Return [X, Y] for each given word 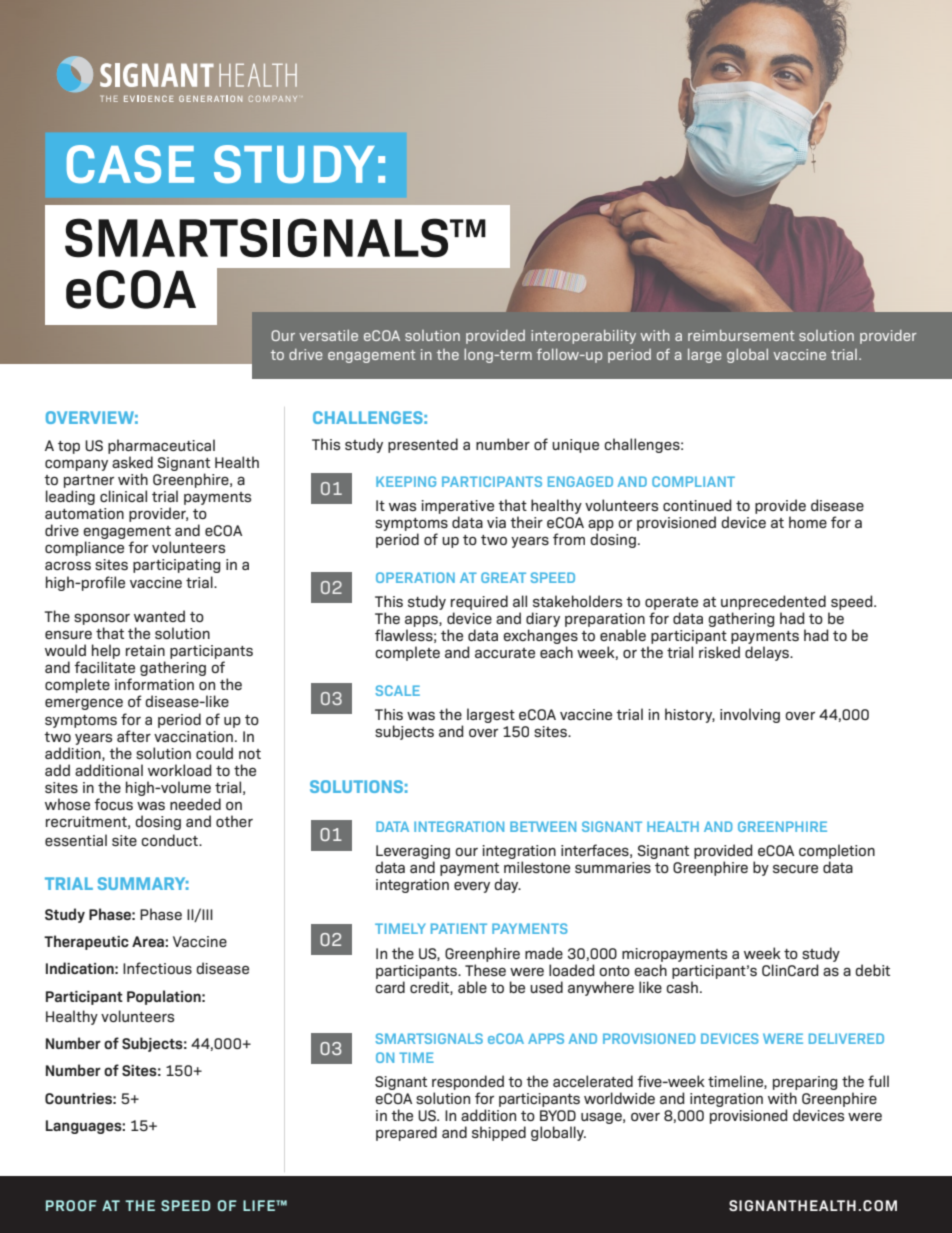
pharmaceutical [161, 446]
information [154, 684]
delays [768, 653]
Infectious [157, 968]
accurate [505, 653]
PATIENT [459, 928]
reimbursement [741, 335]
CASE [130, 164]
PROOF [71, 1205]
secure [795, 868]
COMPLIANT [693, 481]
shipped [499, 1133]
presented [423, 445]
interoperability [583, 336]
